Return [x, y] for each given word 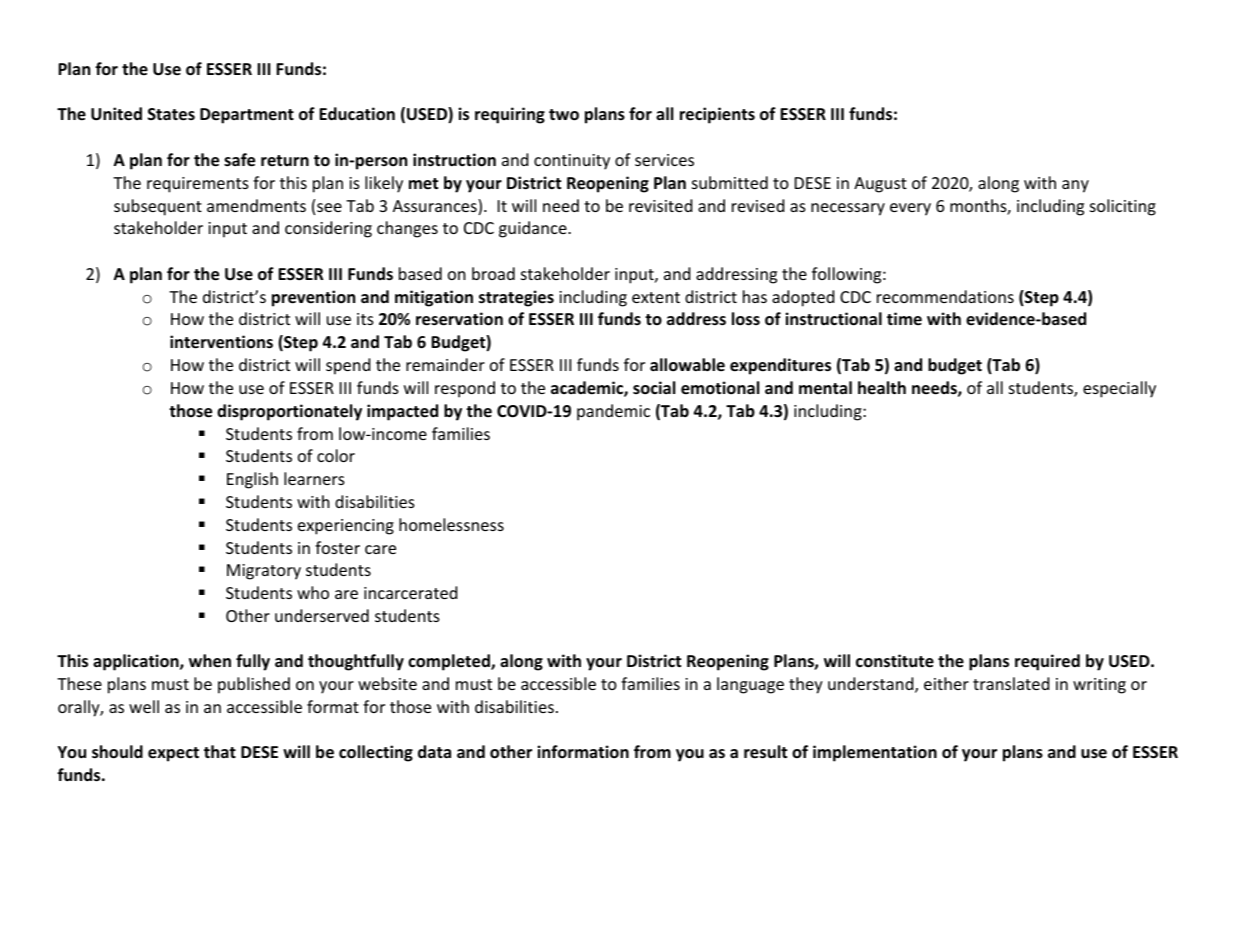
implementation [875, 753]
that [220, 751]
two [564, 115]
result [765, 752]
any [1075, 186]
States [171, 114]
